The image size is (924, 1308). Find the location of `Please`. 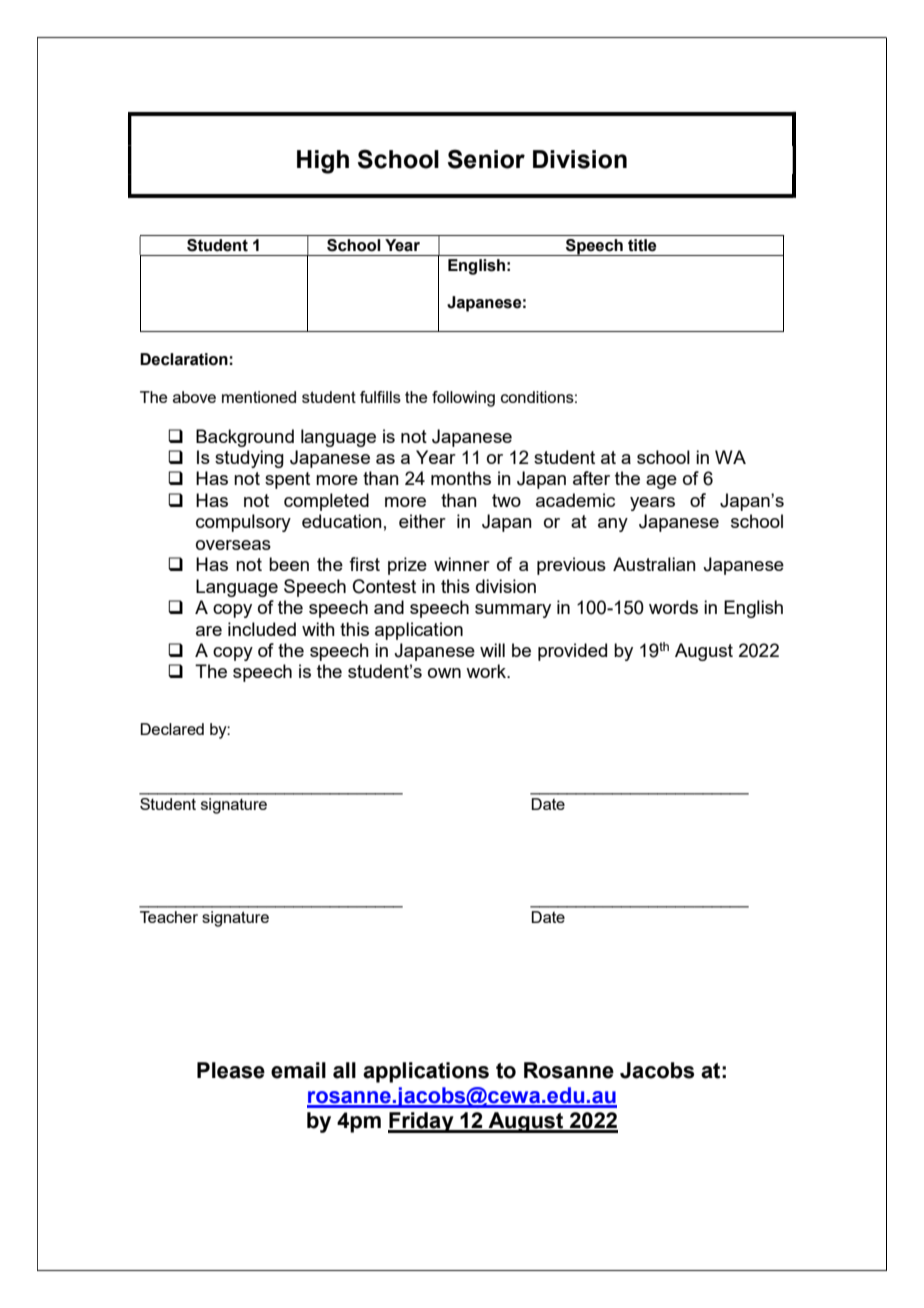

Please is located at coordinates (231, 1070).
